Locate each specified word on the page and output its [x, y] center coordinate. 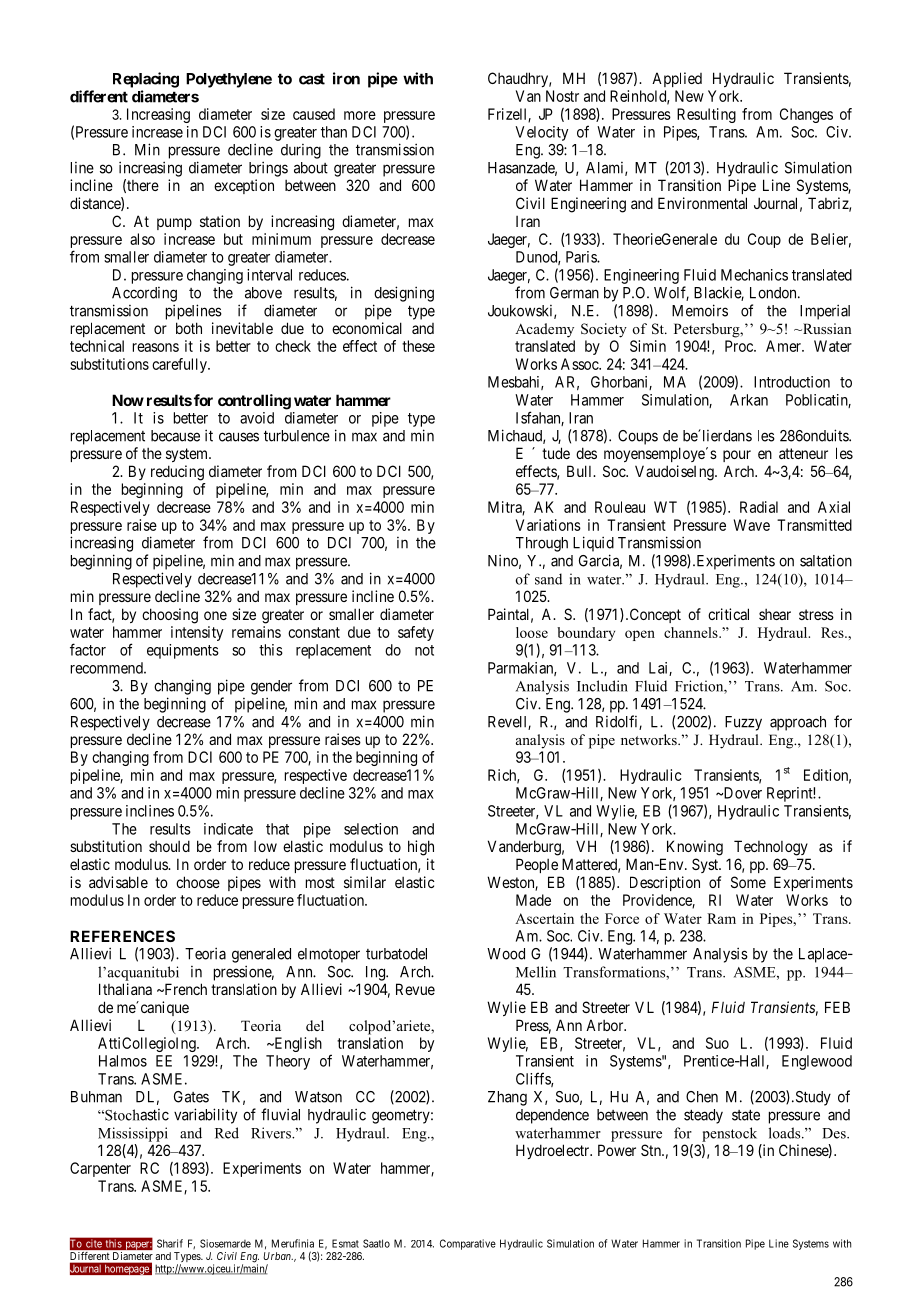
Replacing [146, 80]
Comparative [468, 1244]
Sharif [170, 1243]
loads [786, 1133]
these [418, 346]
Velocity [541, 133]
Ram [721, 918]
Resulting [706, 115]
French [184, 989]
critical [728, 614]
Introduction [792, 382]
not [424, 650]
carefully [180, 365]
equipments [183, 651]
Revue [415, 989]
